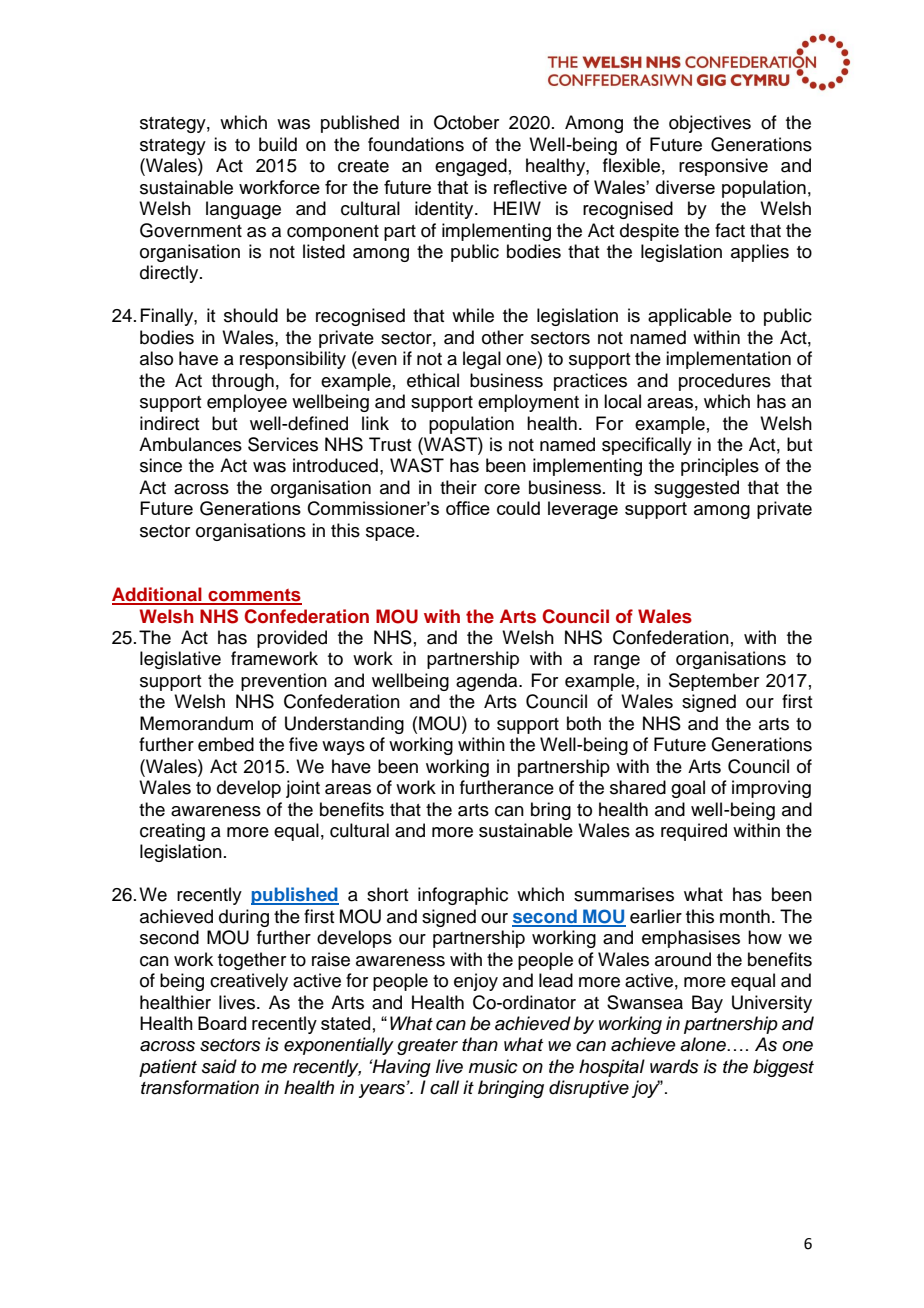 This screenshot has width=924, height=1308. What do you see at coordinates (725, 382) in the screenshot?
I see `procedures` at bounding box center [725, 382].
